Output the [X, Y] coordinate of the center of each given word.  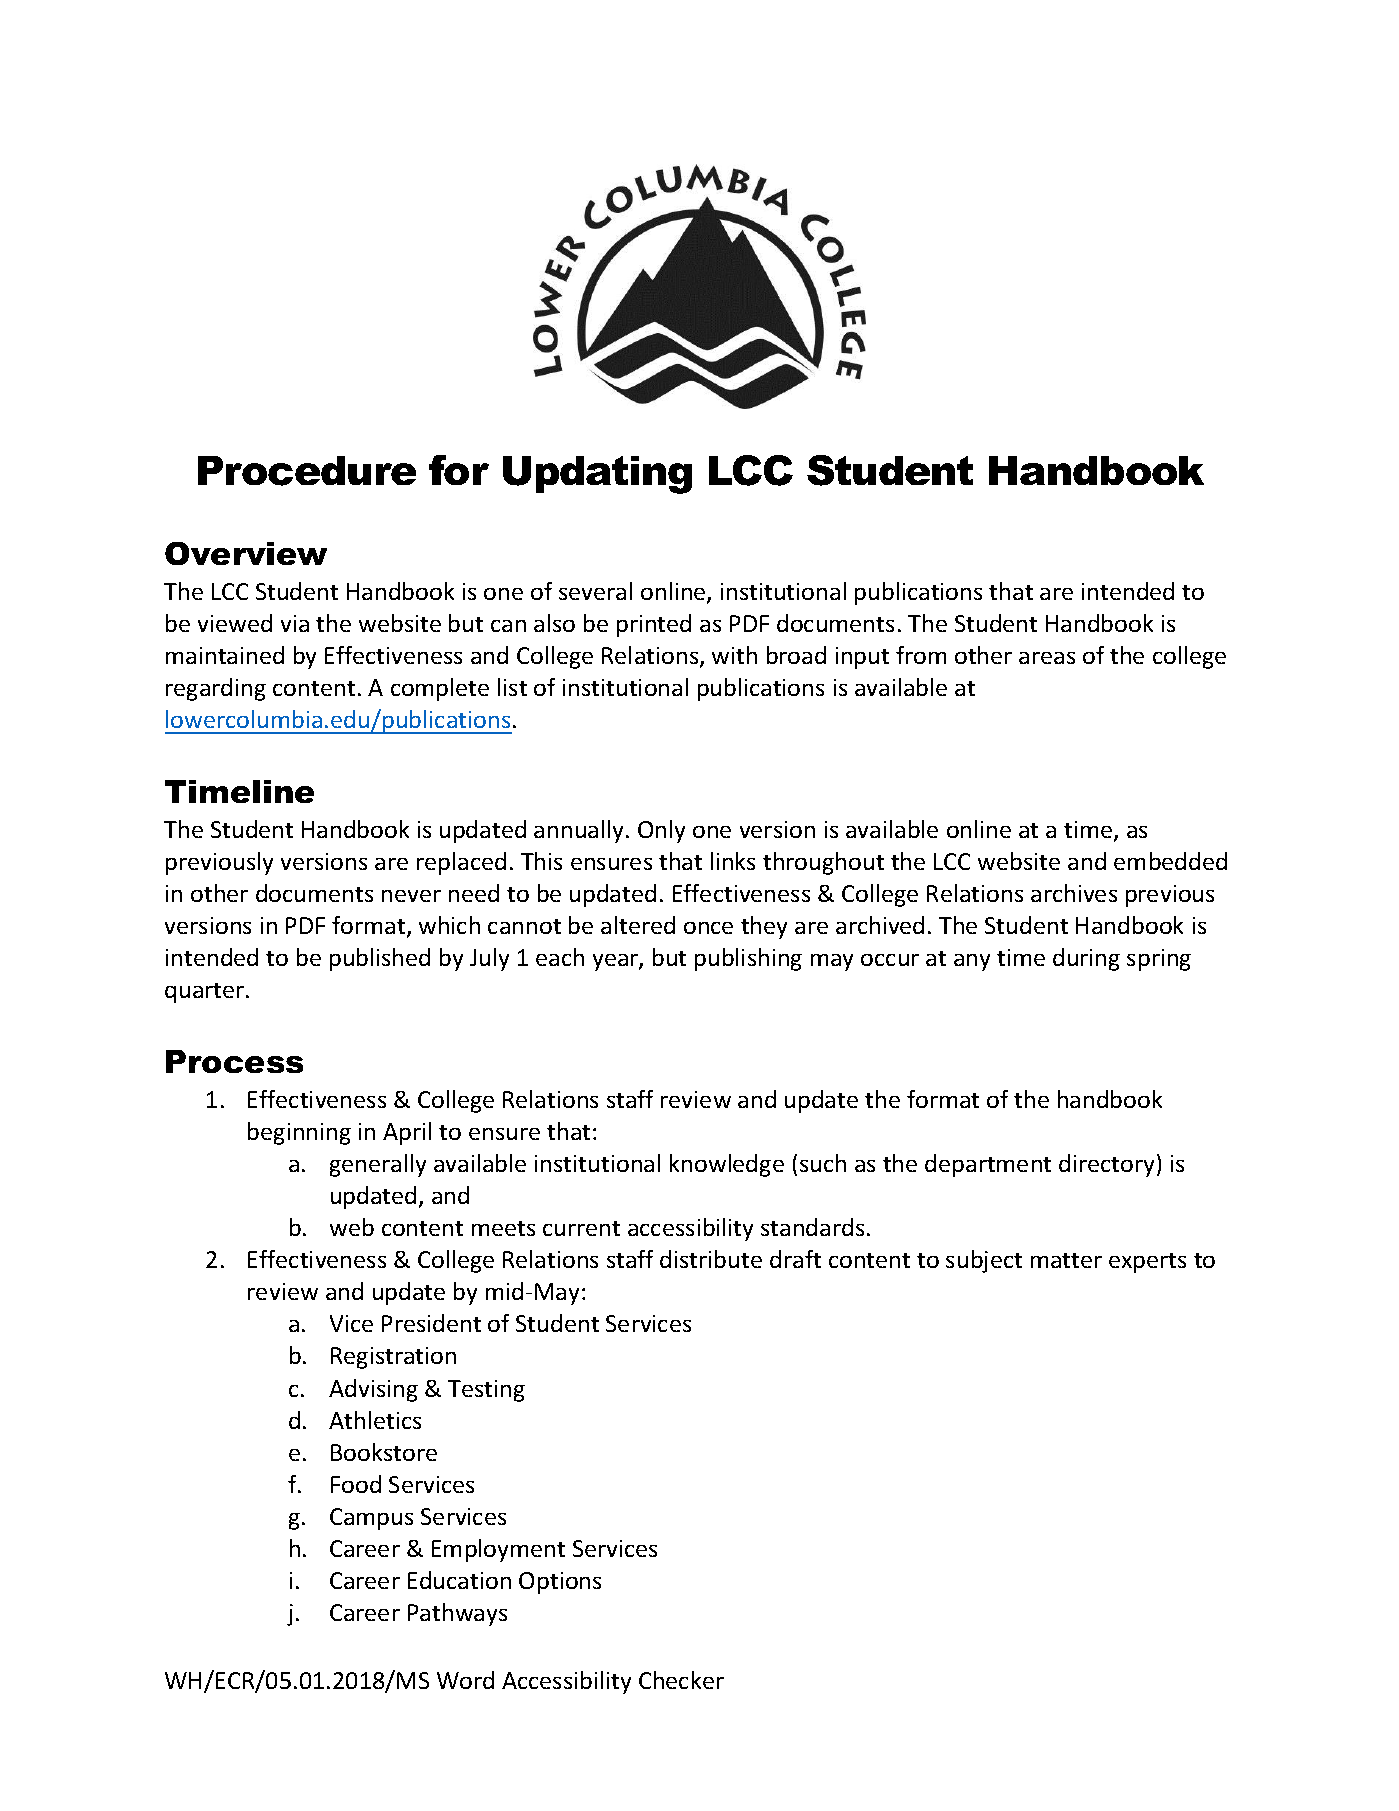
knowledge [727, 1165]
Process [234, 1061]
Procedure [307, 471]
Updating [597, 475]
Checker [681, 1680]
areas [1047, 658]
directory [1108, 1165]
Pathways [457, 1614]
